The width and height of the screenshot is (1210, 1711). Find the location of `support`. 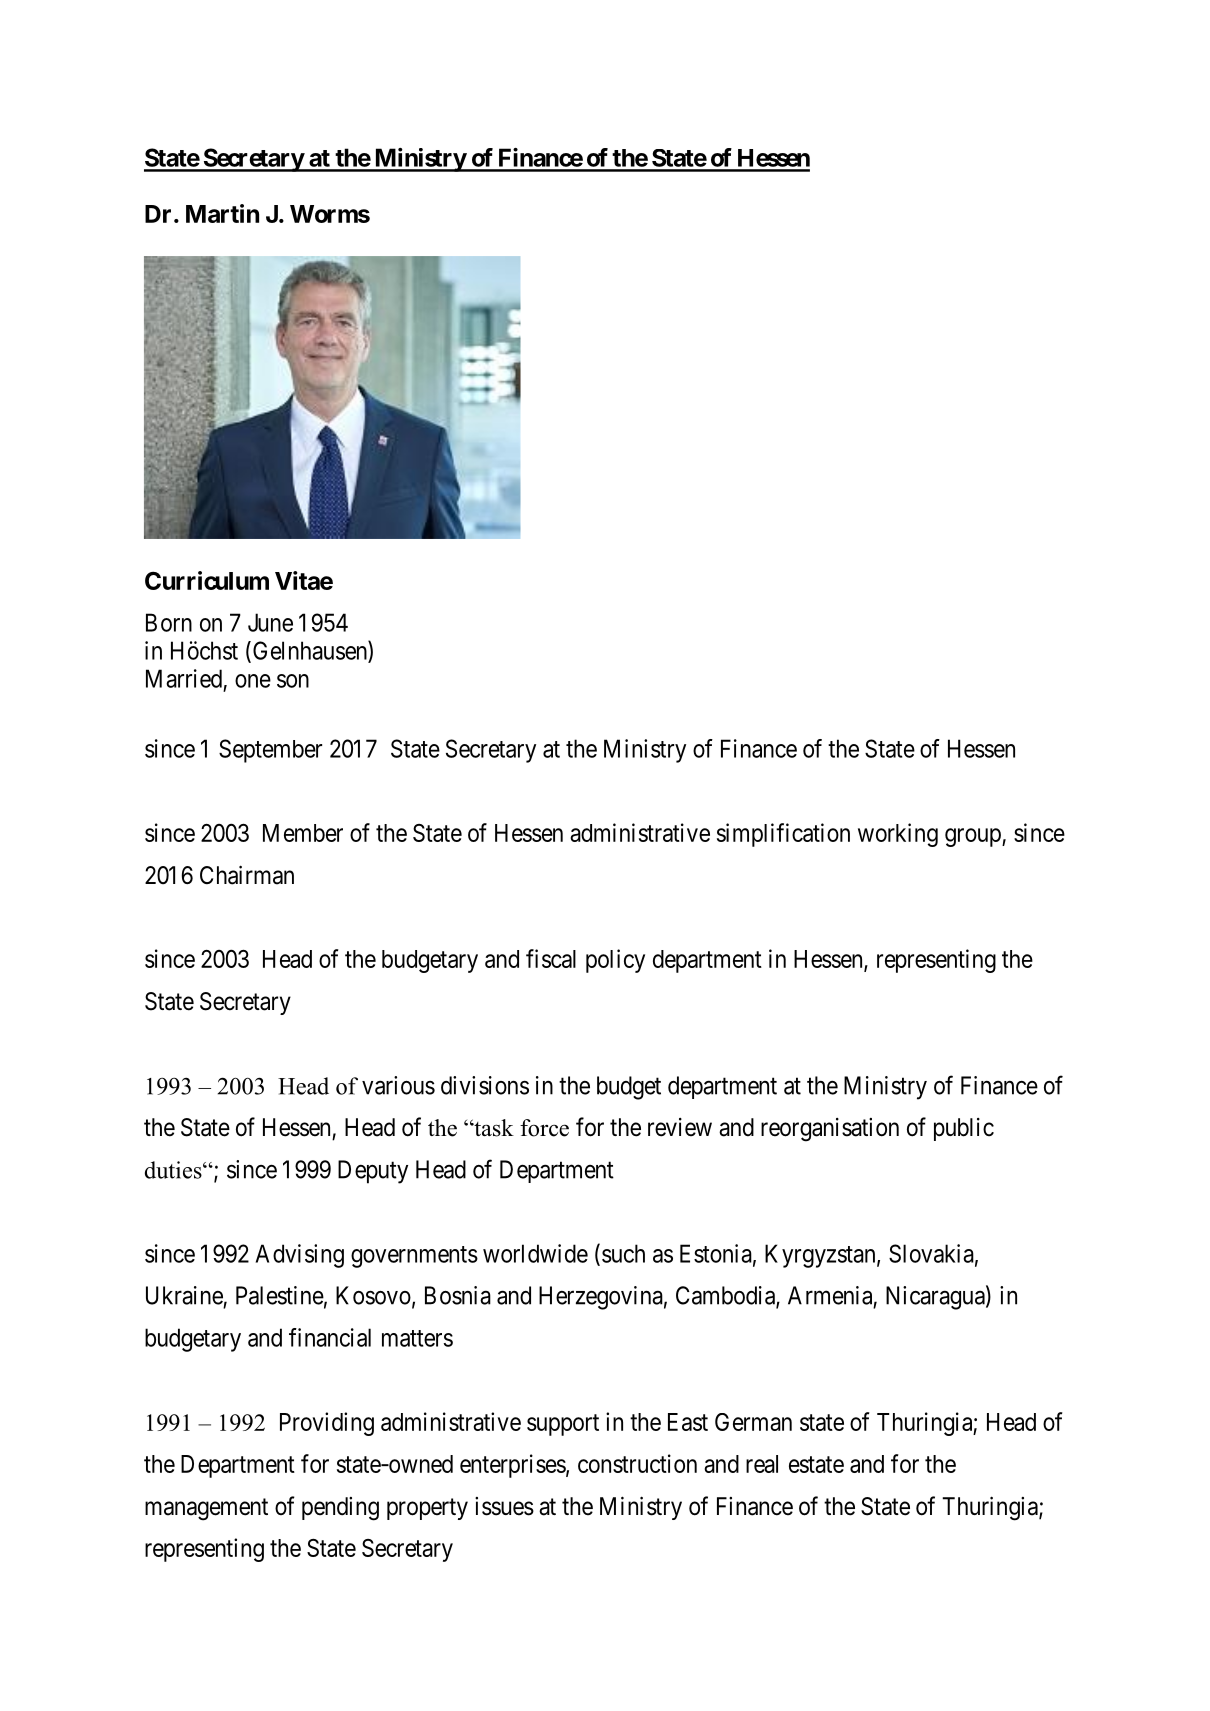

support is located at coordinates (563, 1425).
